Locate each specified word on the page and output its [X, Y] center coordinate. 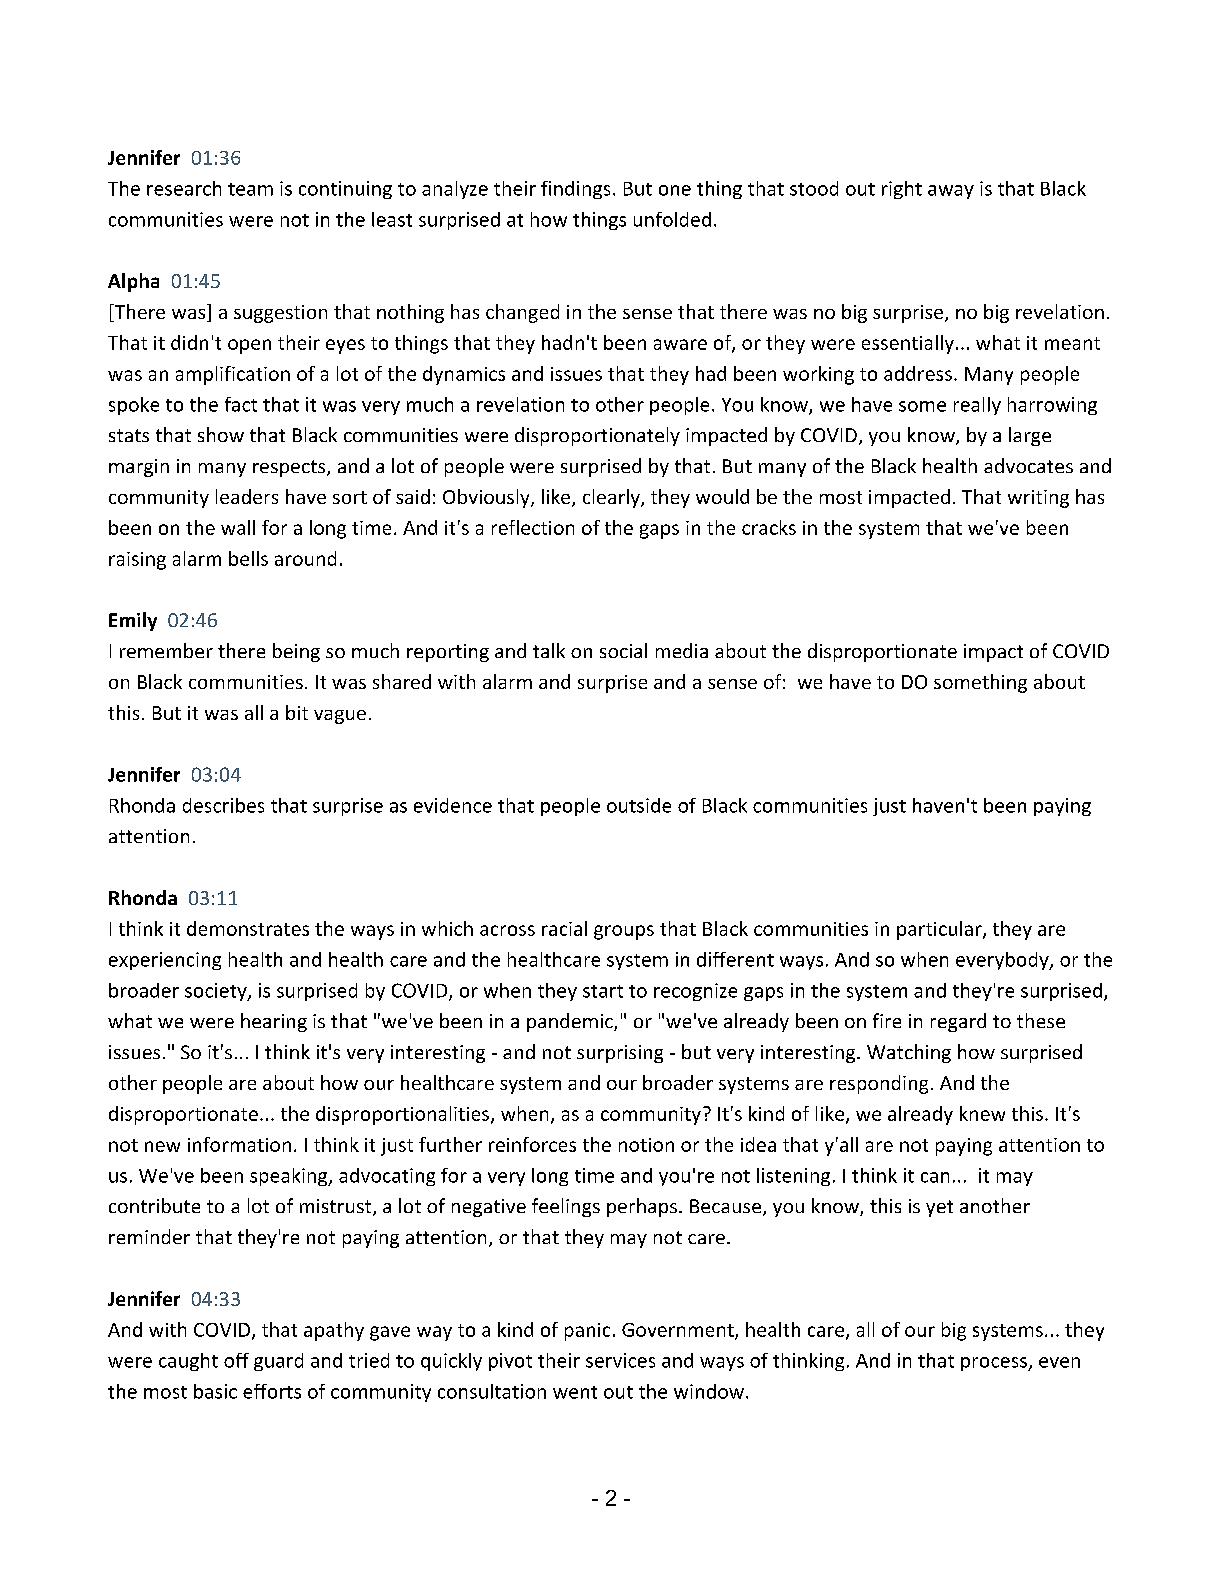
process [995, 1364]
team [250, 189]
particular [940, 930]
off [236, 1360]
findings [575, 190]
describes [223, 805]
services [620, 1360]
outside [639, 805]
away [951, 192]
